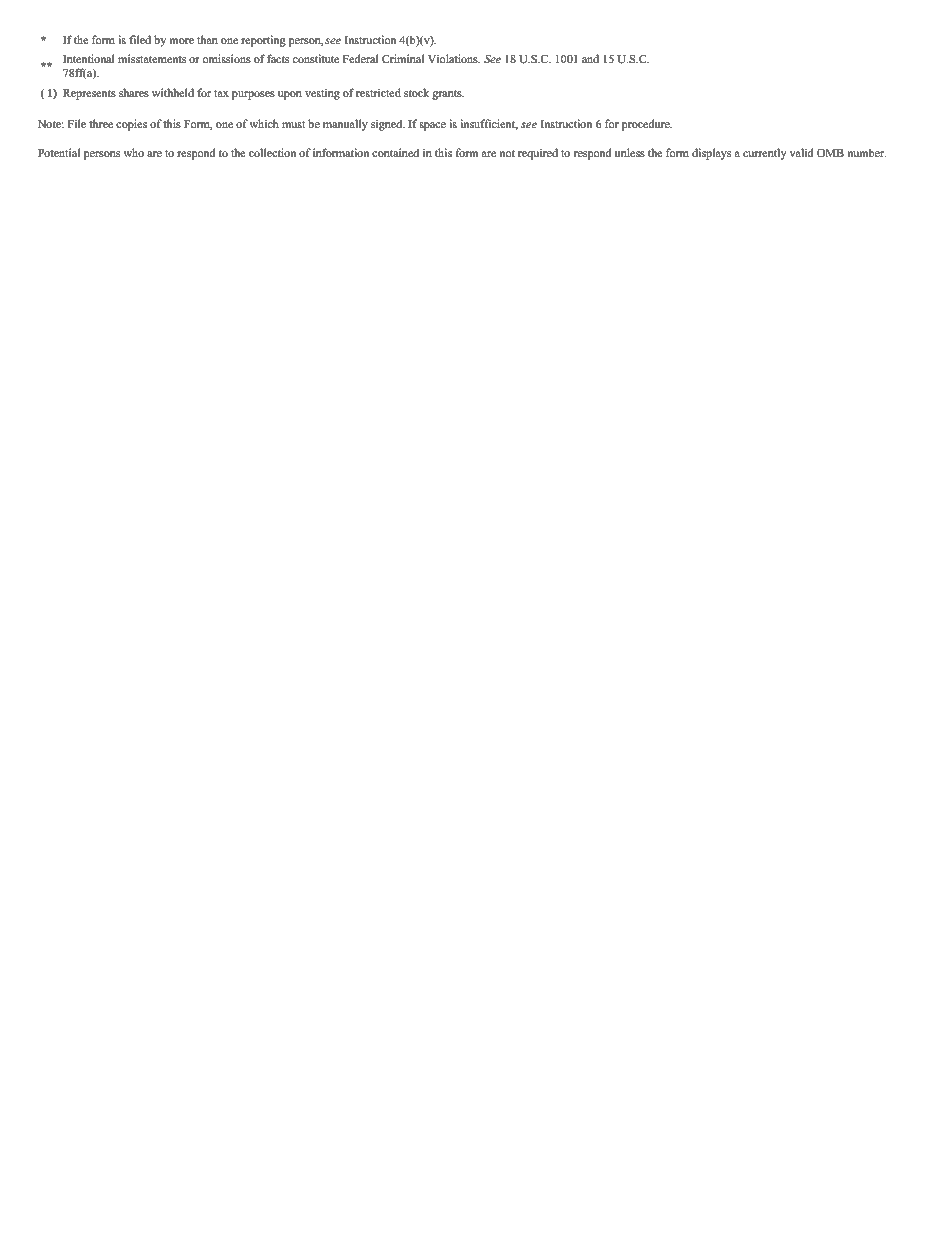 The width and height of the screenshot is (952, 1233). What do you see at coordinates (448, 95) in the screenshot?
I see `grants` at bounding box center [448, 95].
